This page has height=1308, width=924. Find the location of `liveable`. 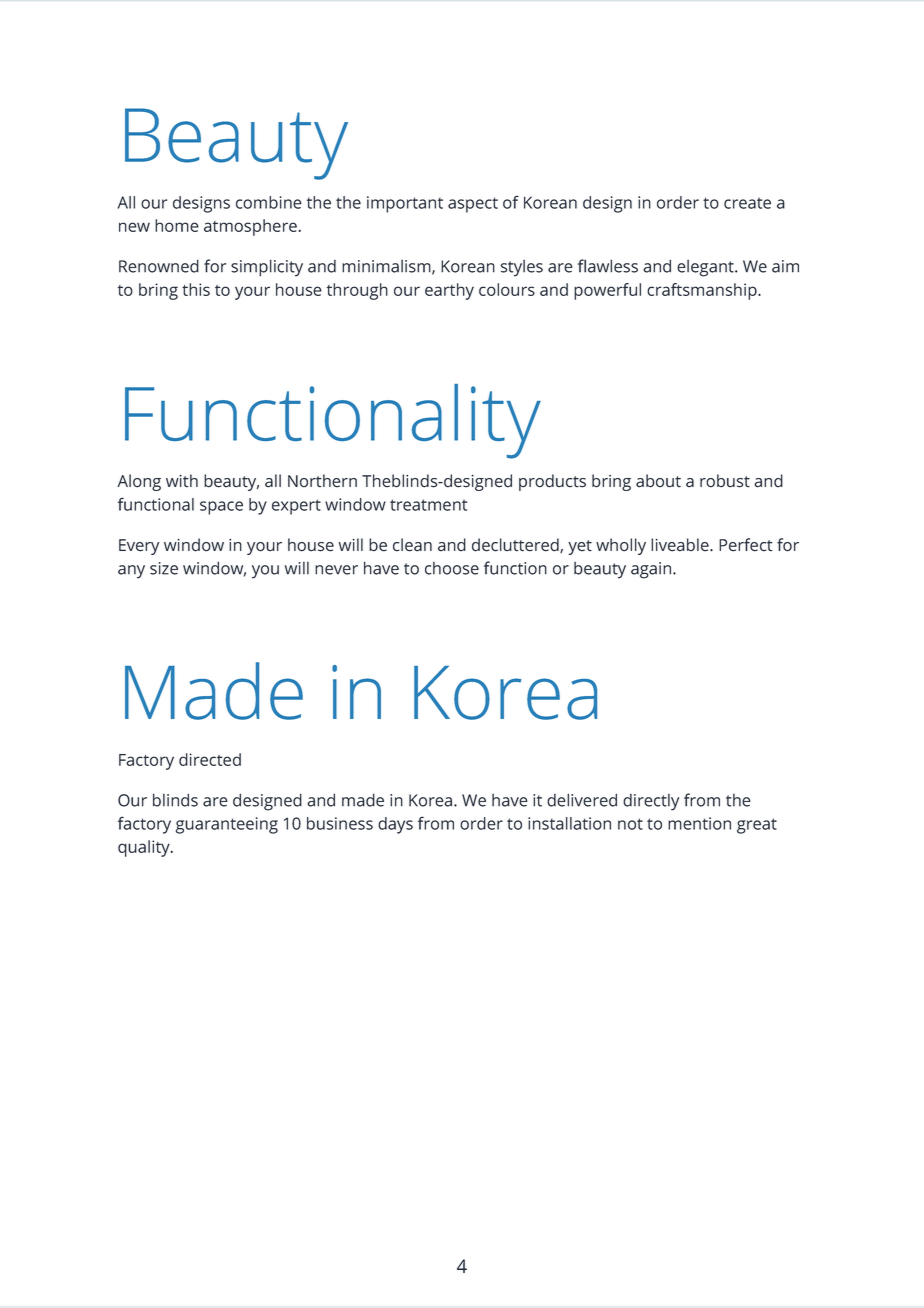

liveable is located at coordinates (681, 545).
